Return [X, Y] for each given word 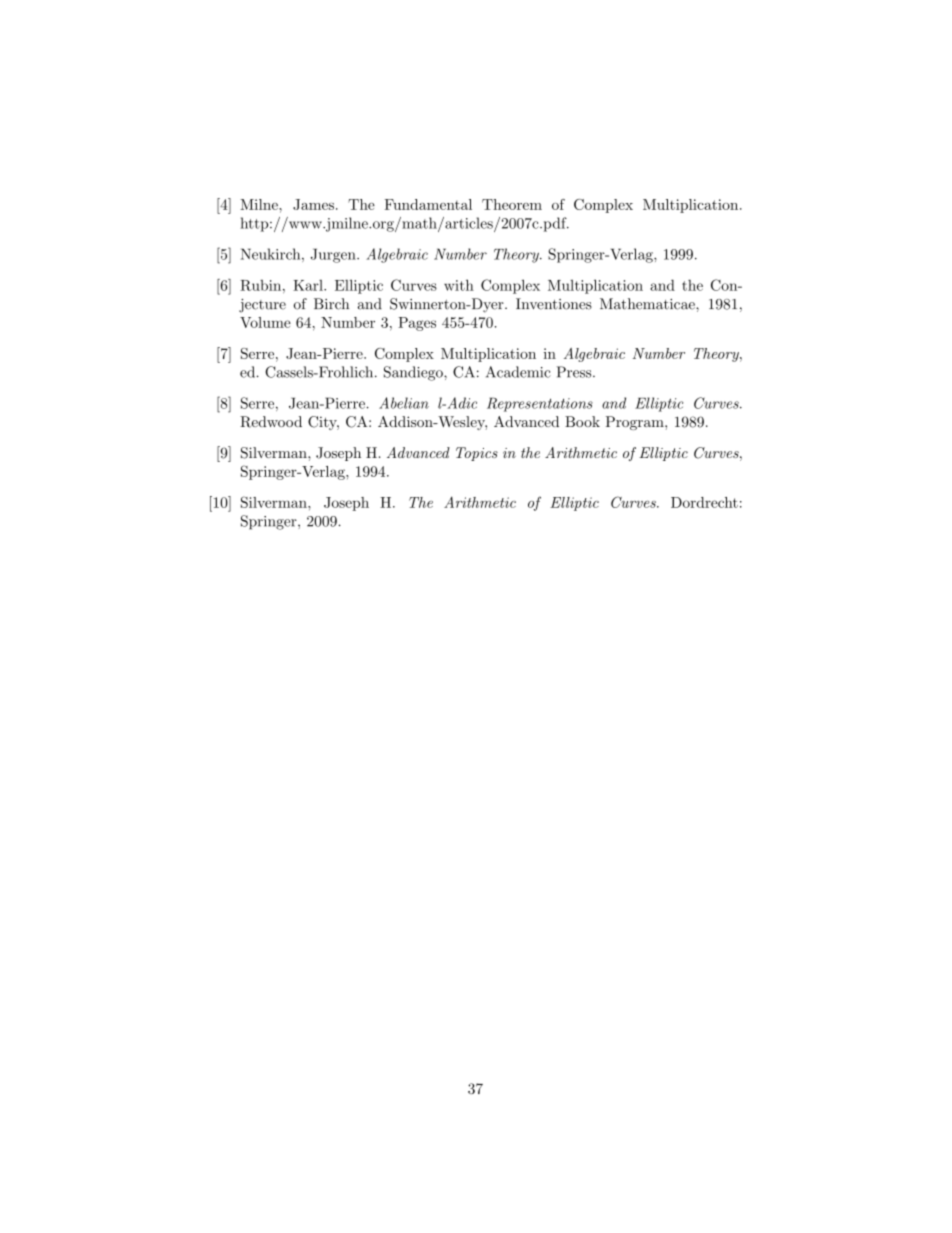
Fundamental [428, 204]
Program [636, 423]
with [459, 285]
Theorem [512, 204]
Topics [477, 454]
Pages [417, 324]
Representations [540, 404]
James [313, 204]
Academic [518, 372]
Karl [309, 285]
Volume [265, 322]
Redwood [271, 422]
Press [574, 372]
